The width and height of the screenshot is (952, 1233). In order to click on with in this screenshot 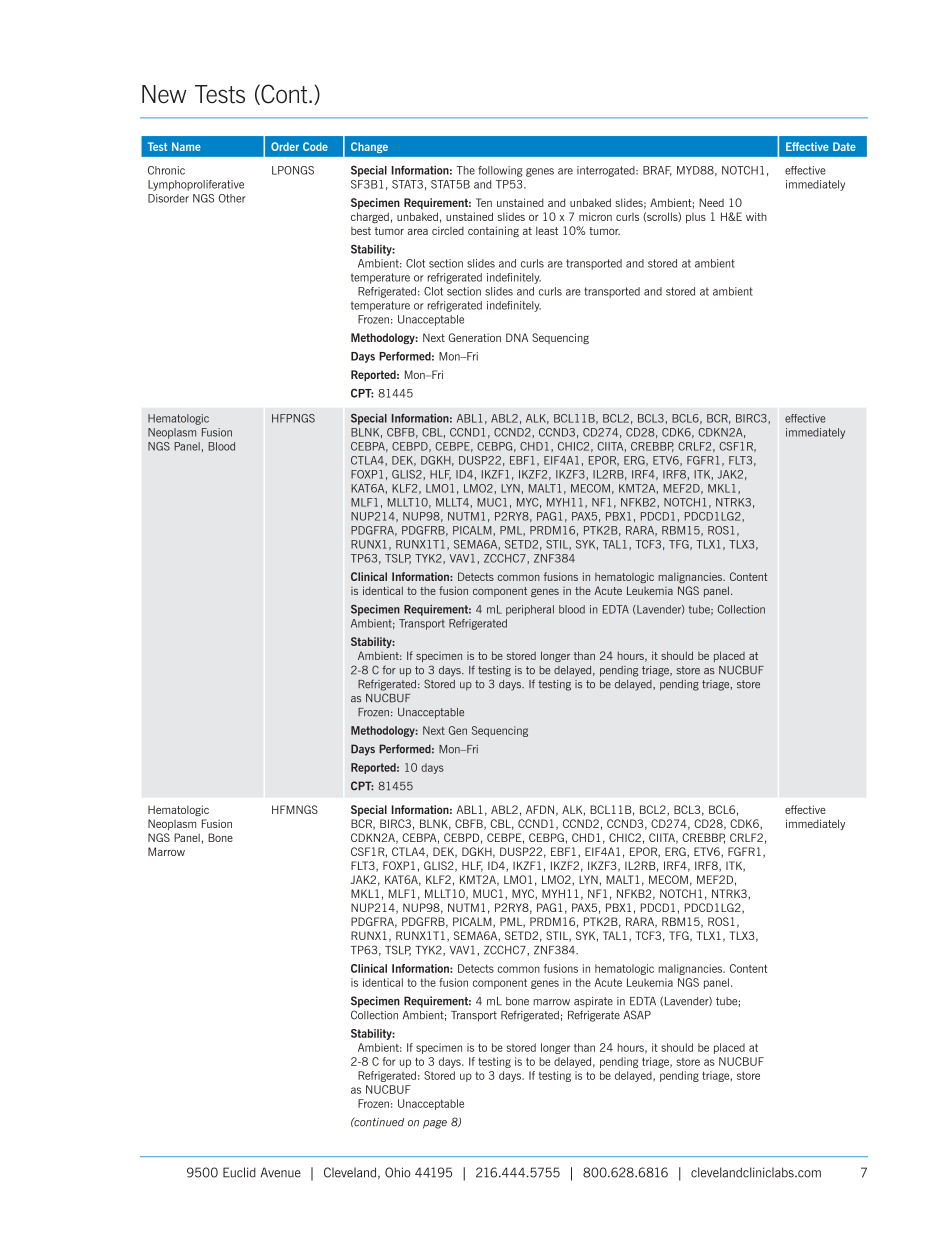, I will do `click(756, 216)`.
